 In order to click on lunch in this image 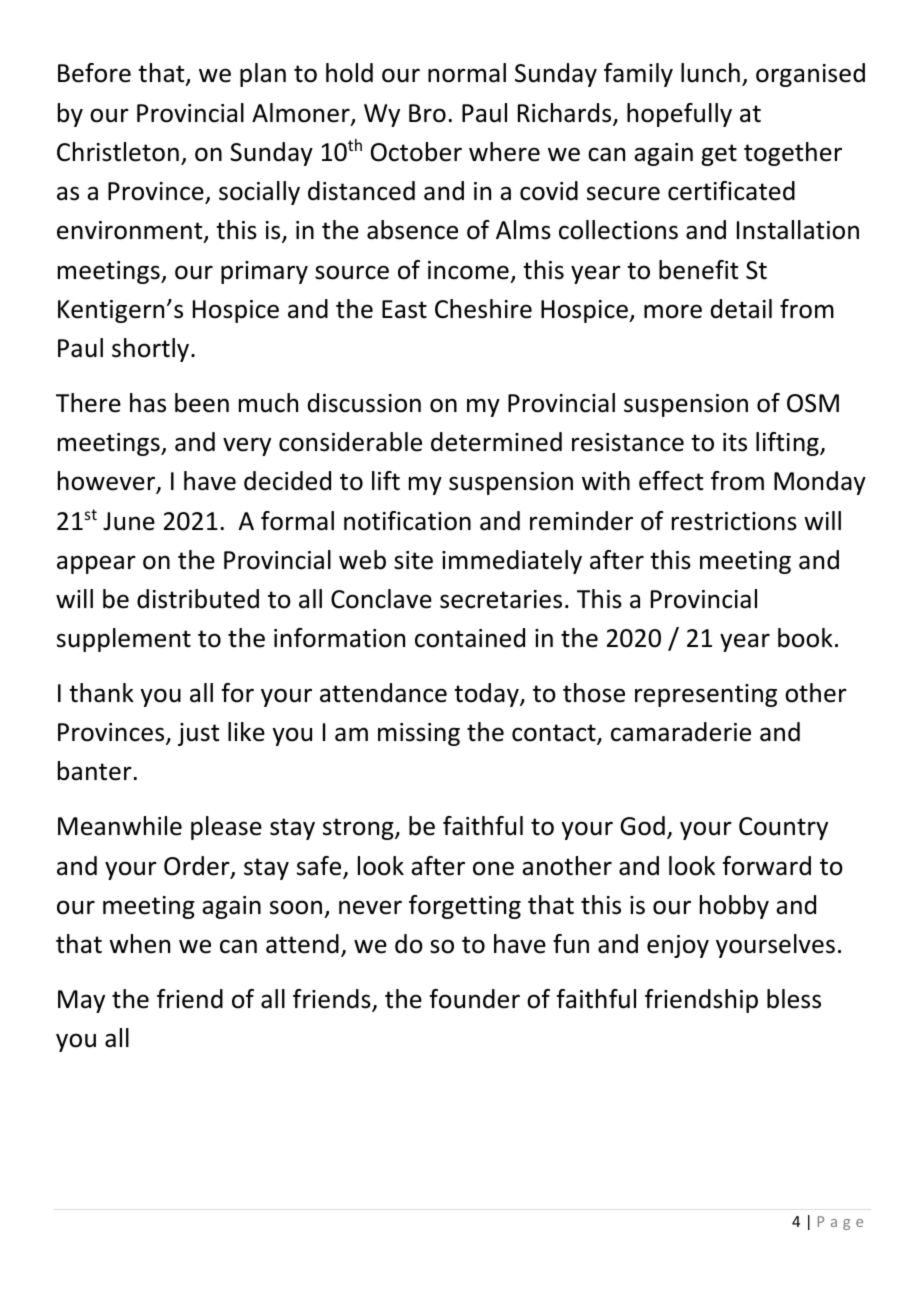, I will do `click(710, 73)`.
